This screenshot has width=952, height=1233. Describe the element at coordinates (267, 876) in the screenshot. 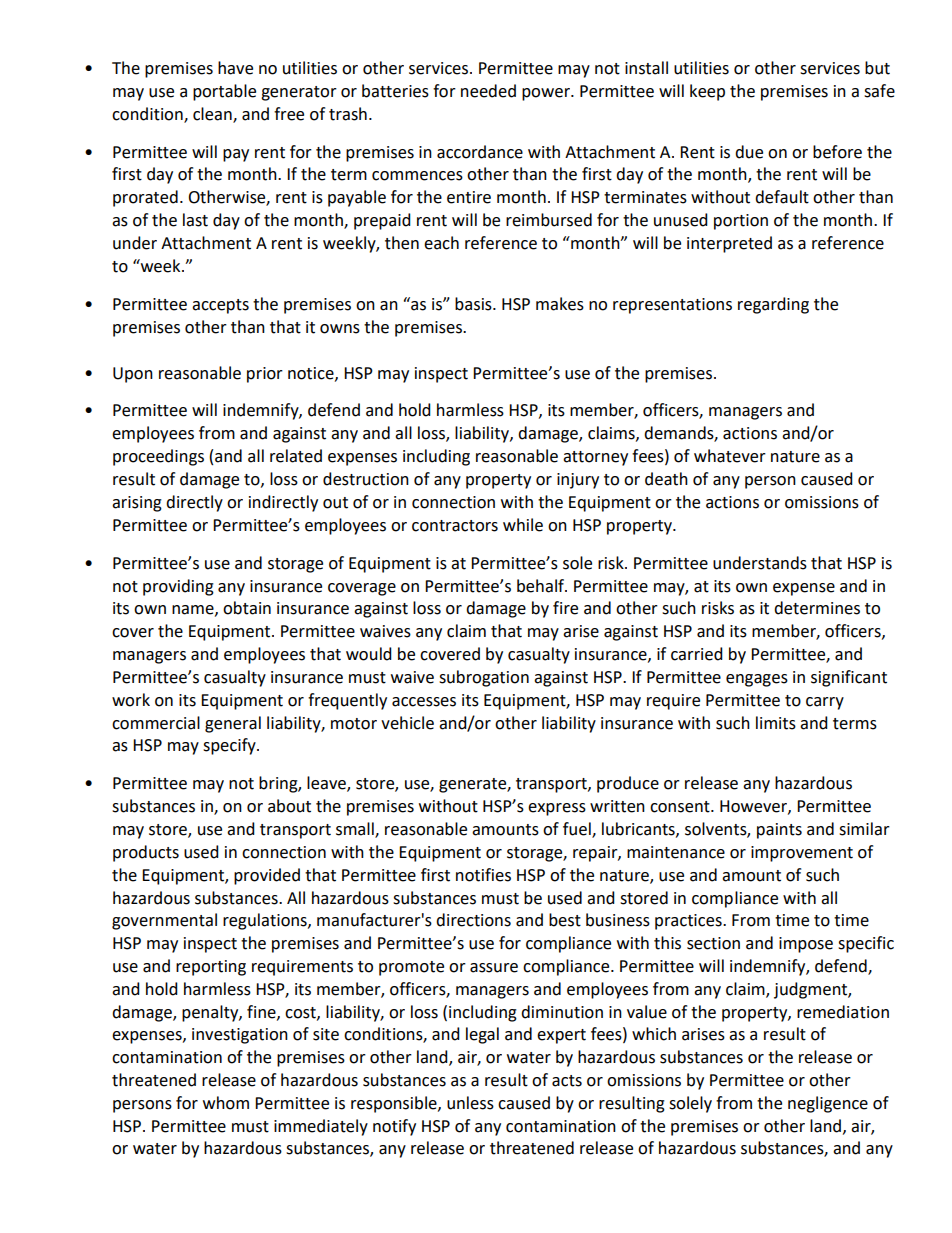

I see `provided` at that location.
